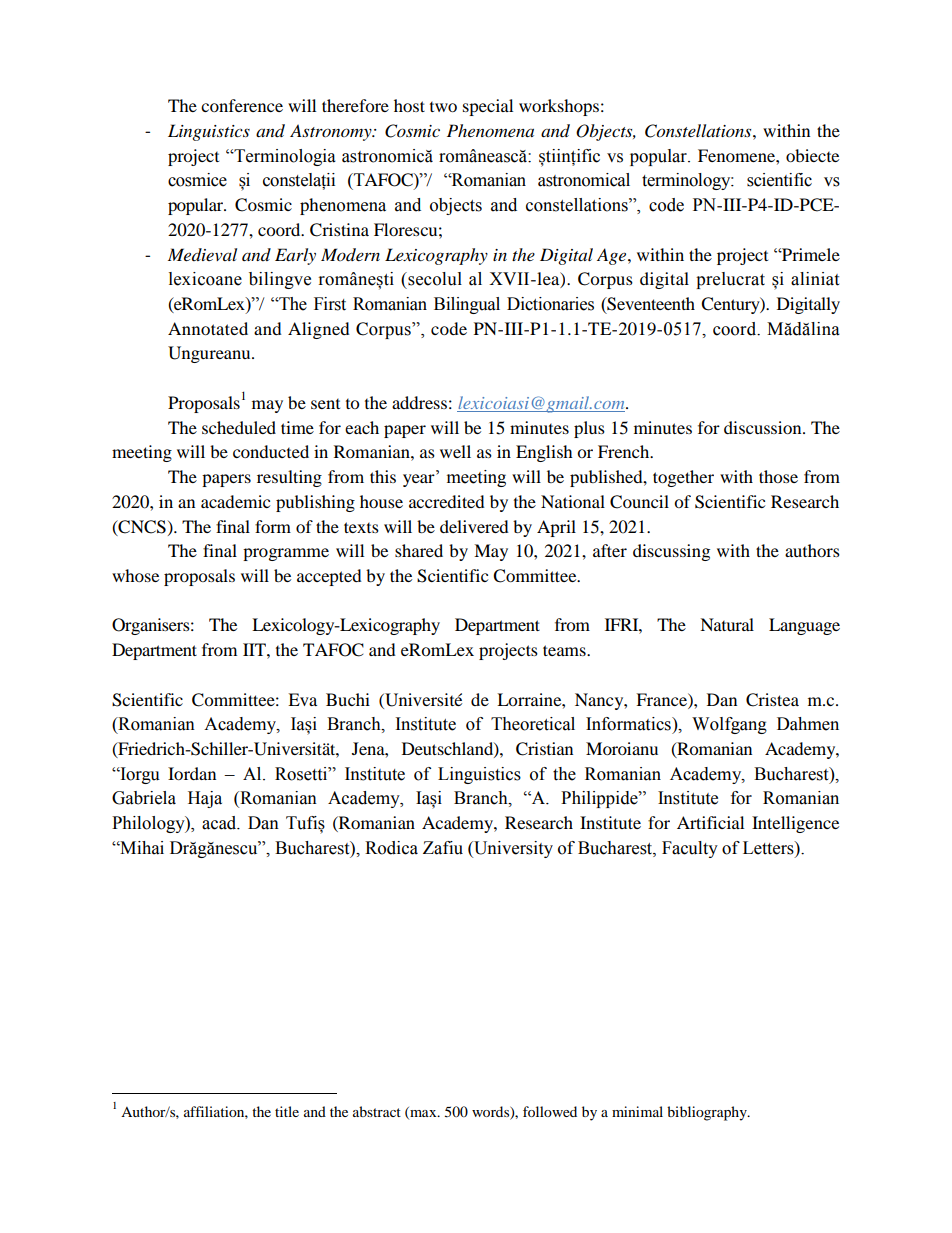 The width and height of the page is (952, 1233). Describe the element at coordinates (729, 725) in the page. I see `Wolfgang` at that location.
